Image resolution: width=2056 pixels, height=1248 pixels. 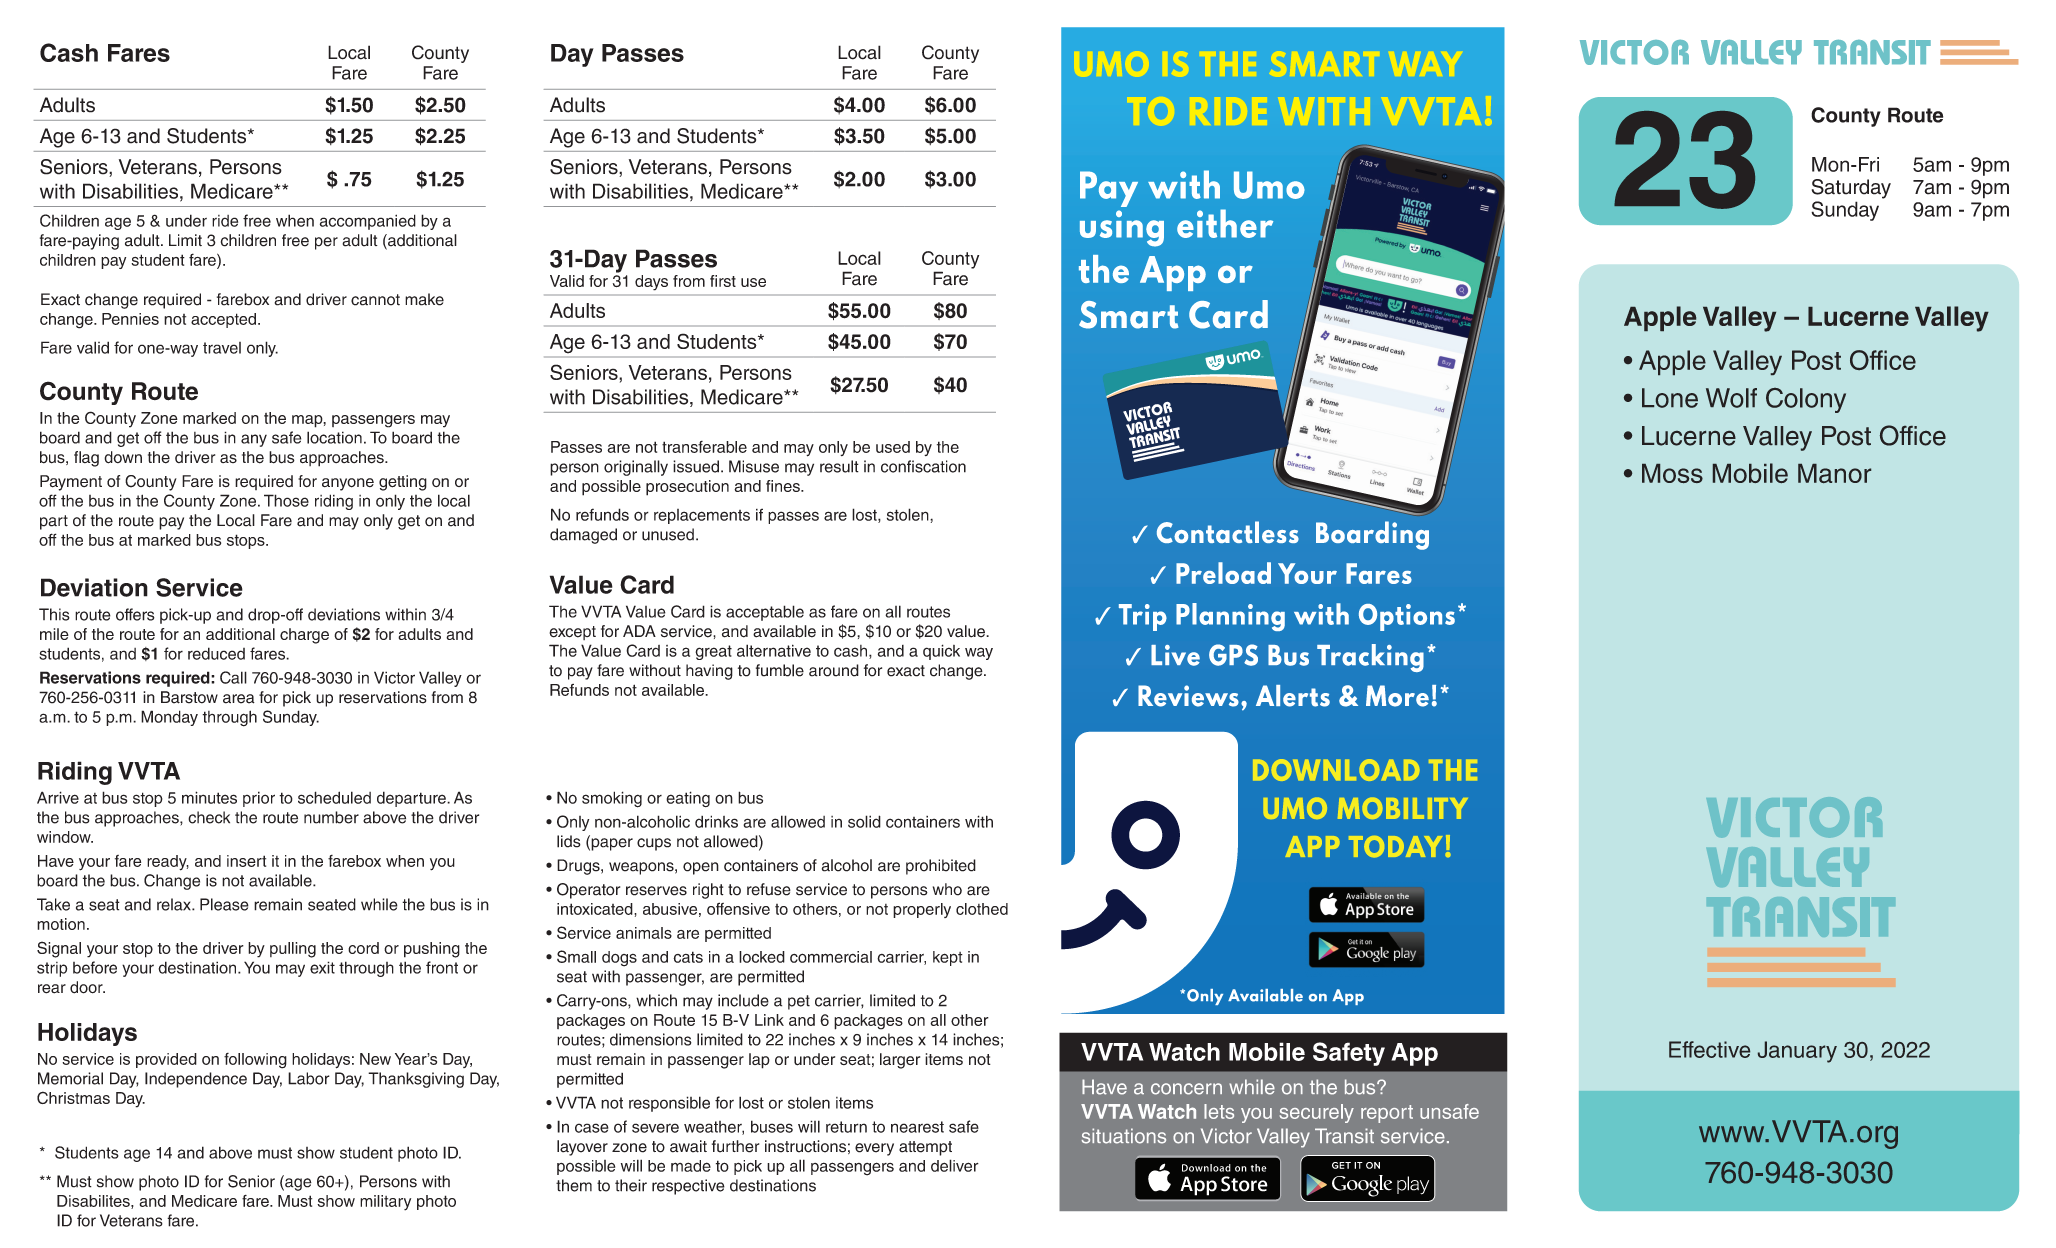 I want to click on military, so click(x=385, y=1203).
